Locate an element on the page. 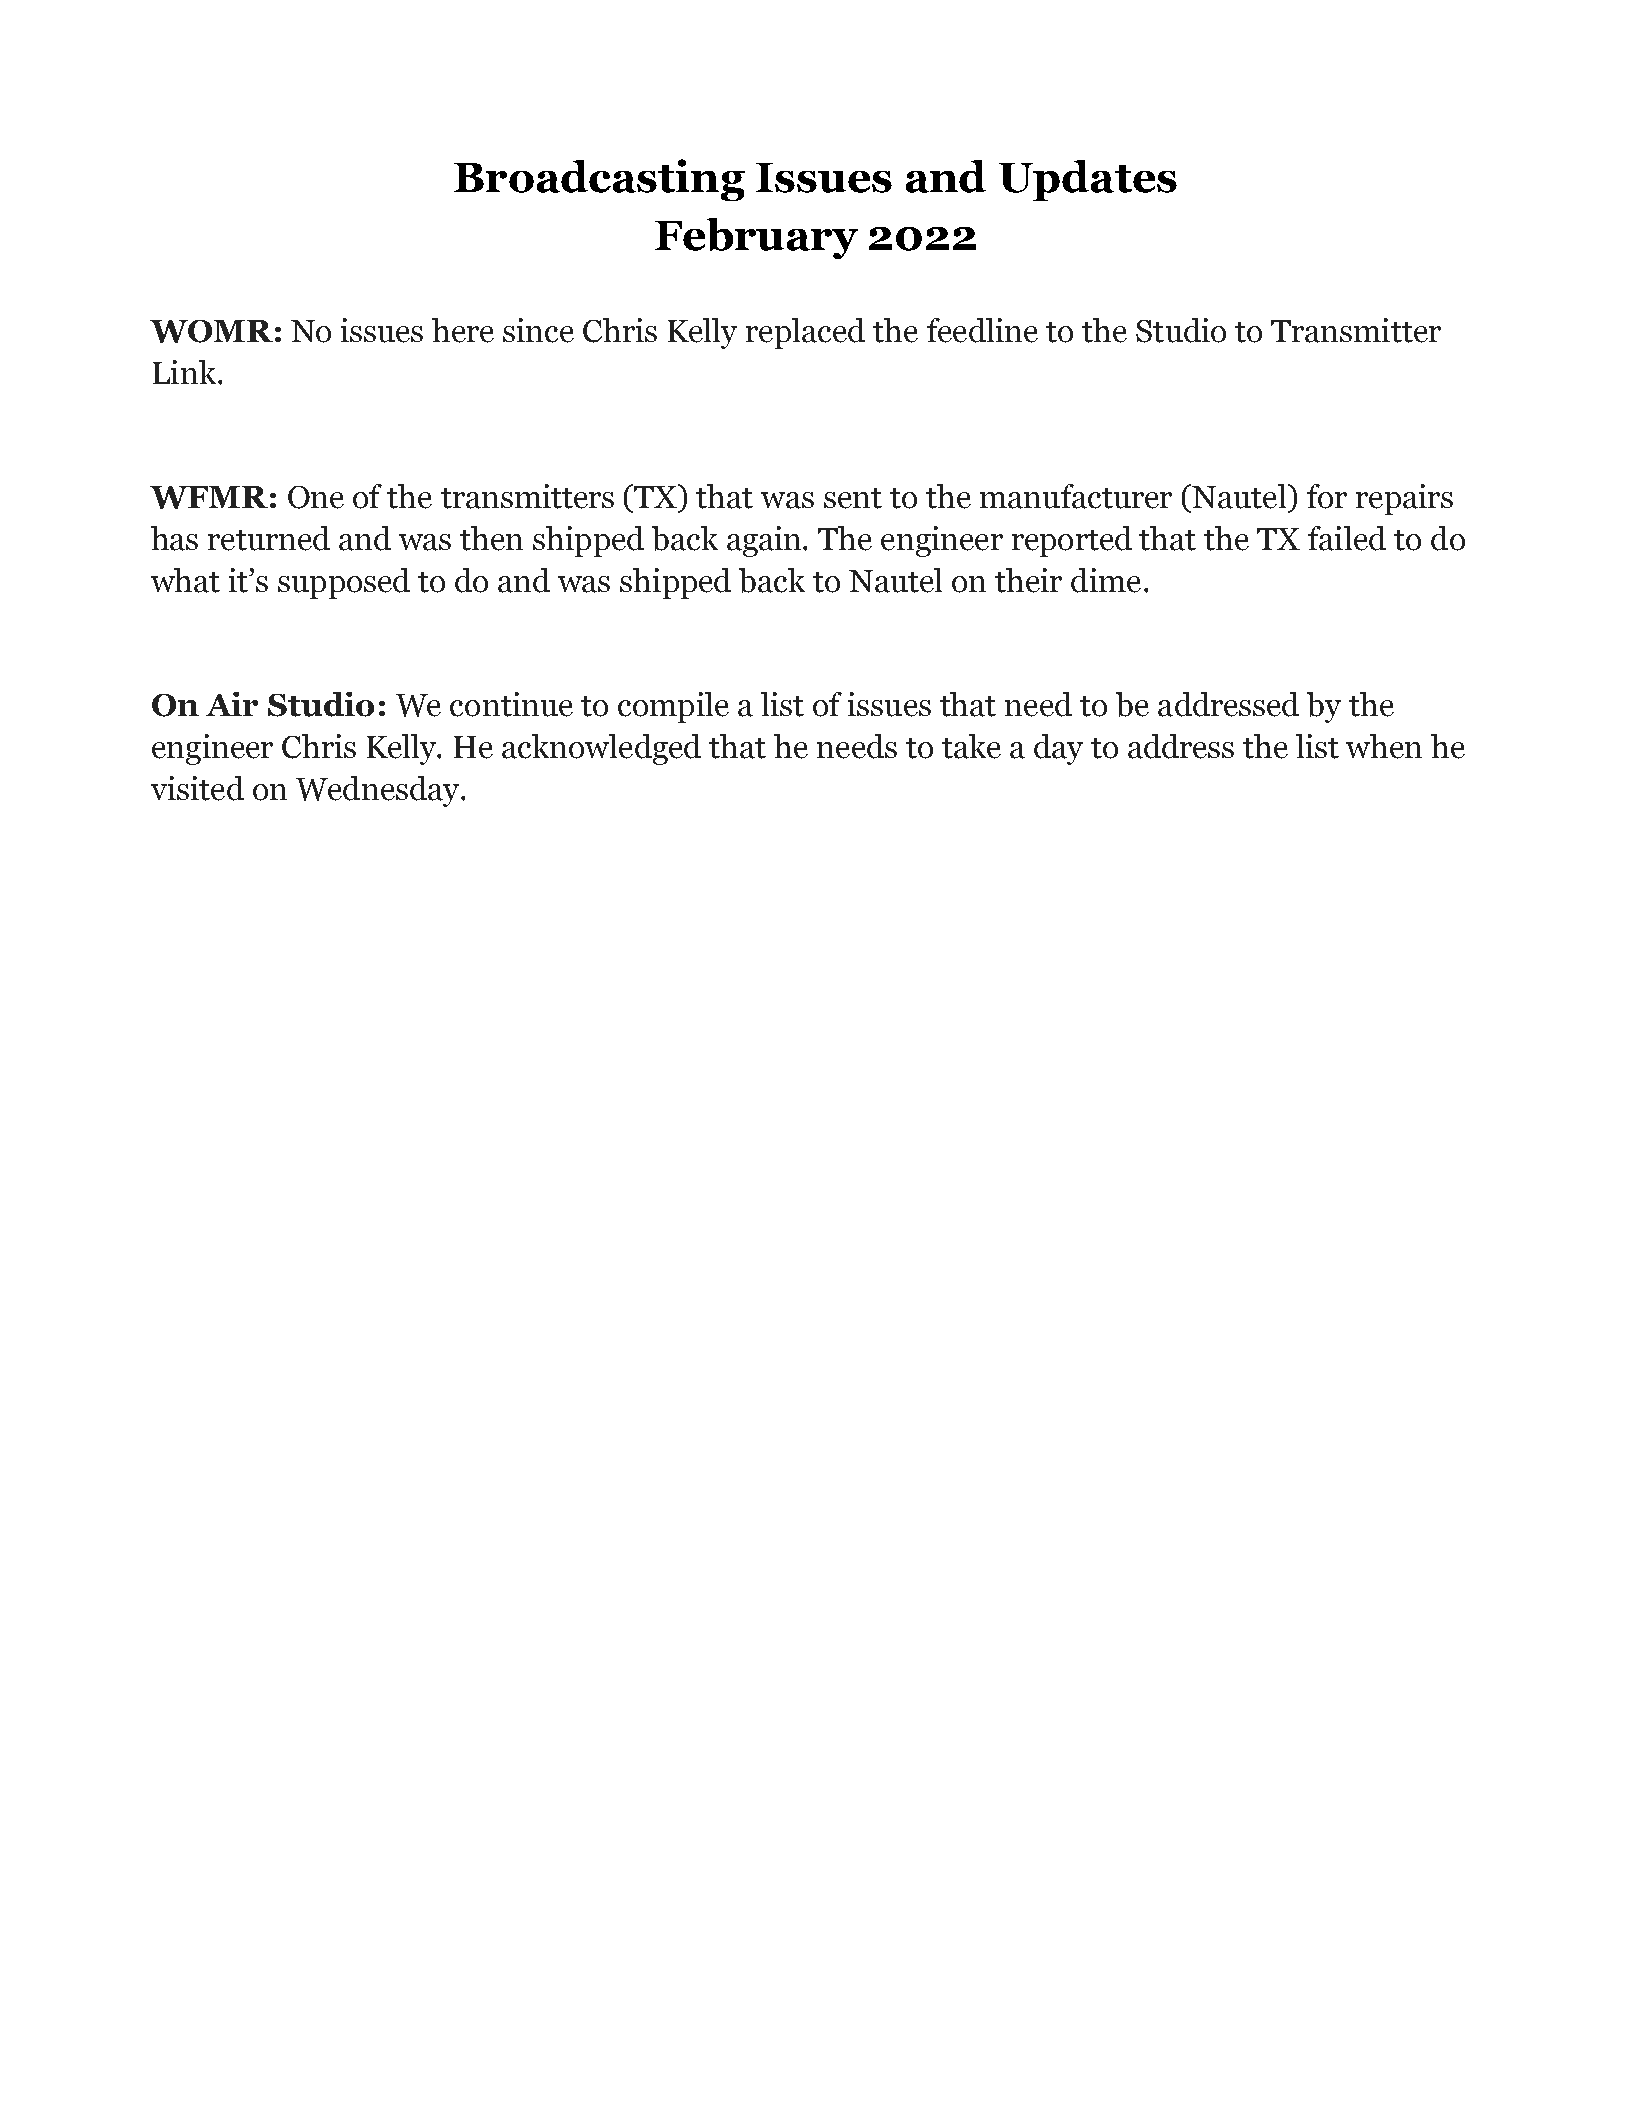 This document has height=2111, width=1631. Broadcasting is located at coordinates (599, 180).
